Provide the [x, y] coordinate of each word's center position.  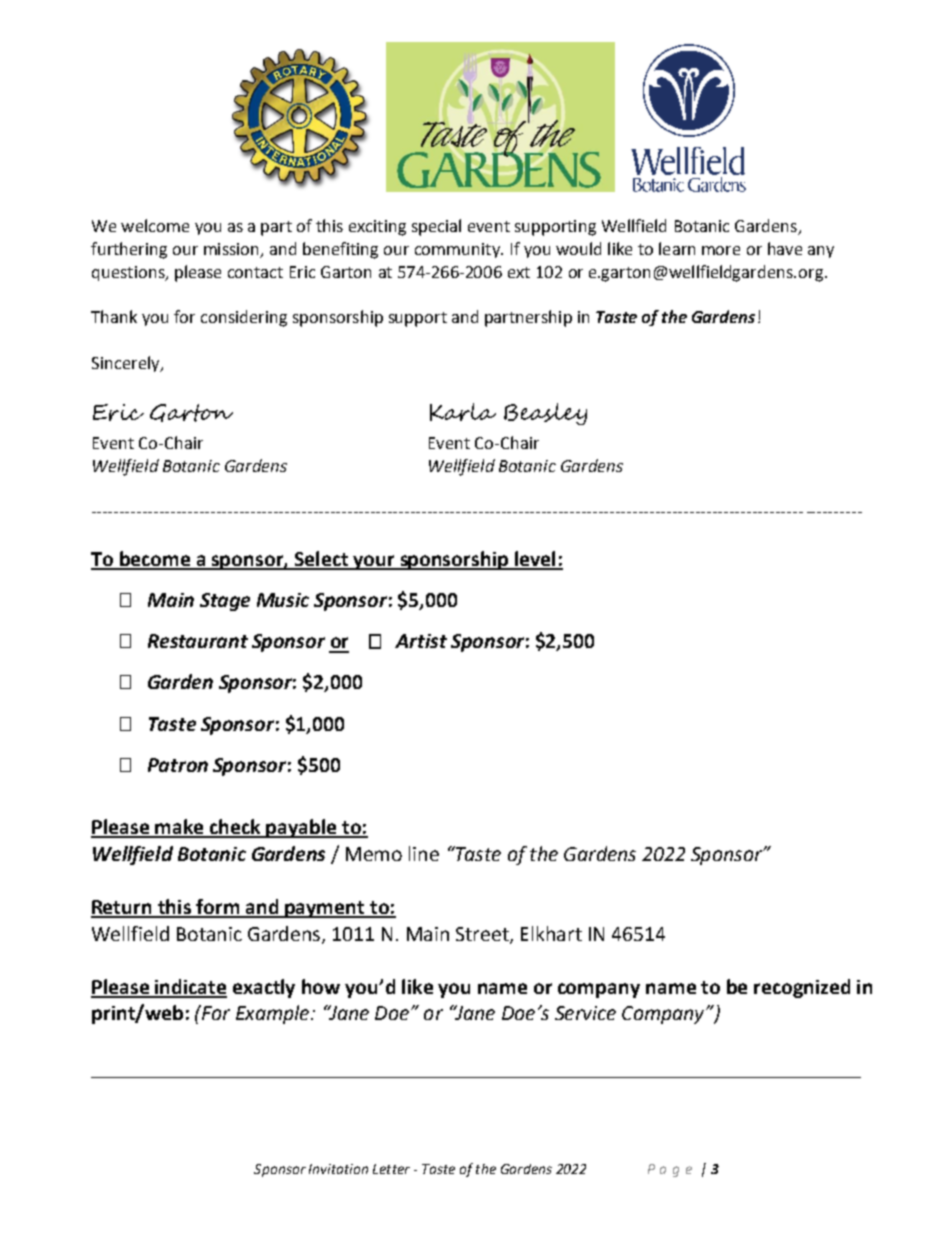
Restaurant [198, 641]
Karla [463, 412]
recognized [802, 988]
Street [483, 935]
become [154, 560]
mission [231, 249]
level [535, 560]
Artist [421, 641]
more [721, 250]
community [458, 250]
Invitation [338, 1169]
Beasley [545, 414]
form [218, 908]
